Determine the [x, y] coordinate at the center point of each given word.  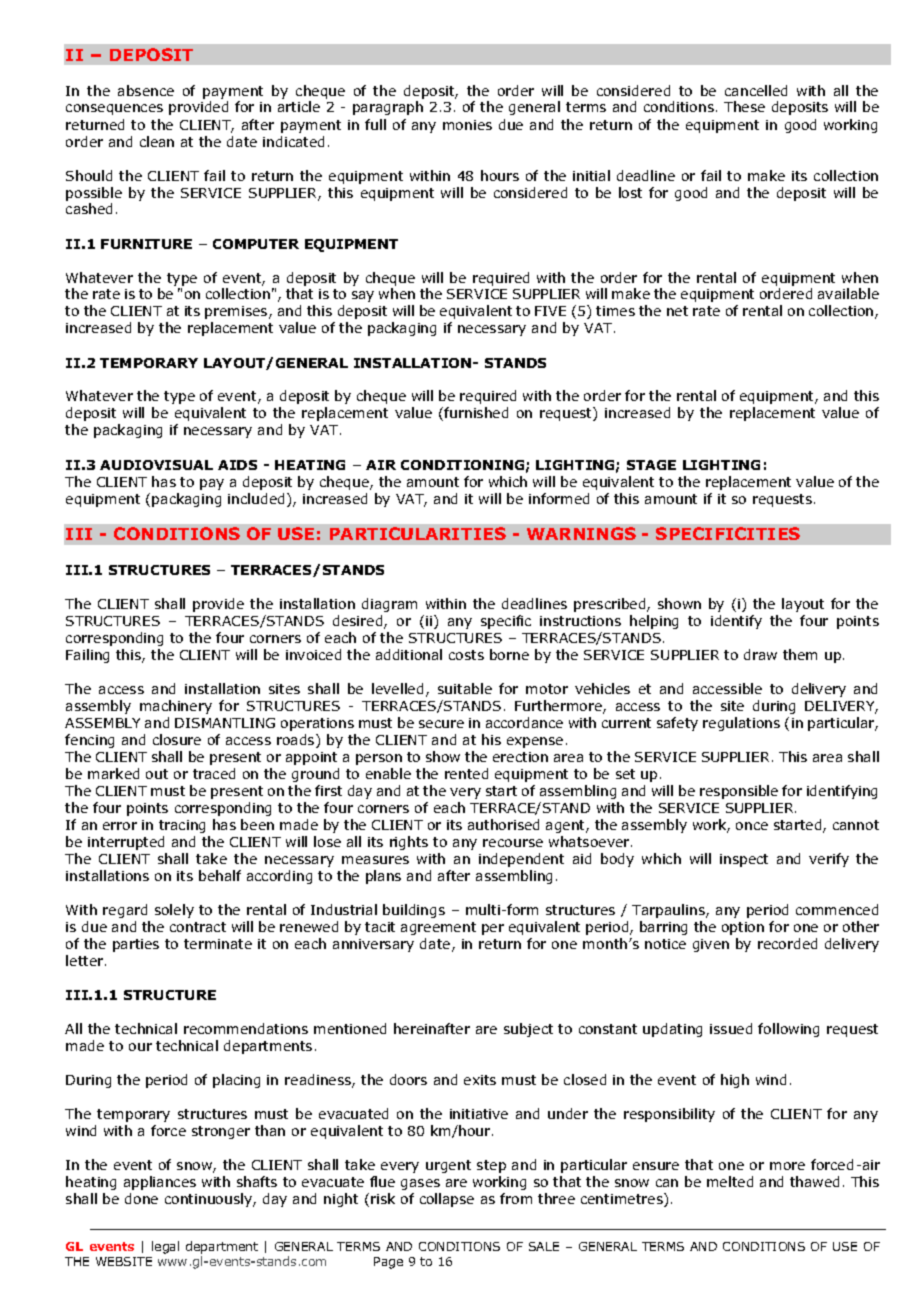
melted [730, 1181]
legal [165, 1247]
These [744, 106]
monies [467, 125]
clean [157, 141]
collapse [447, 1200]
